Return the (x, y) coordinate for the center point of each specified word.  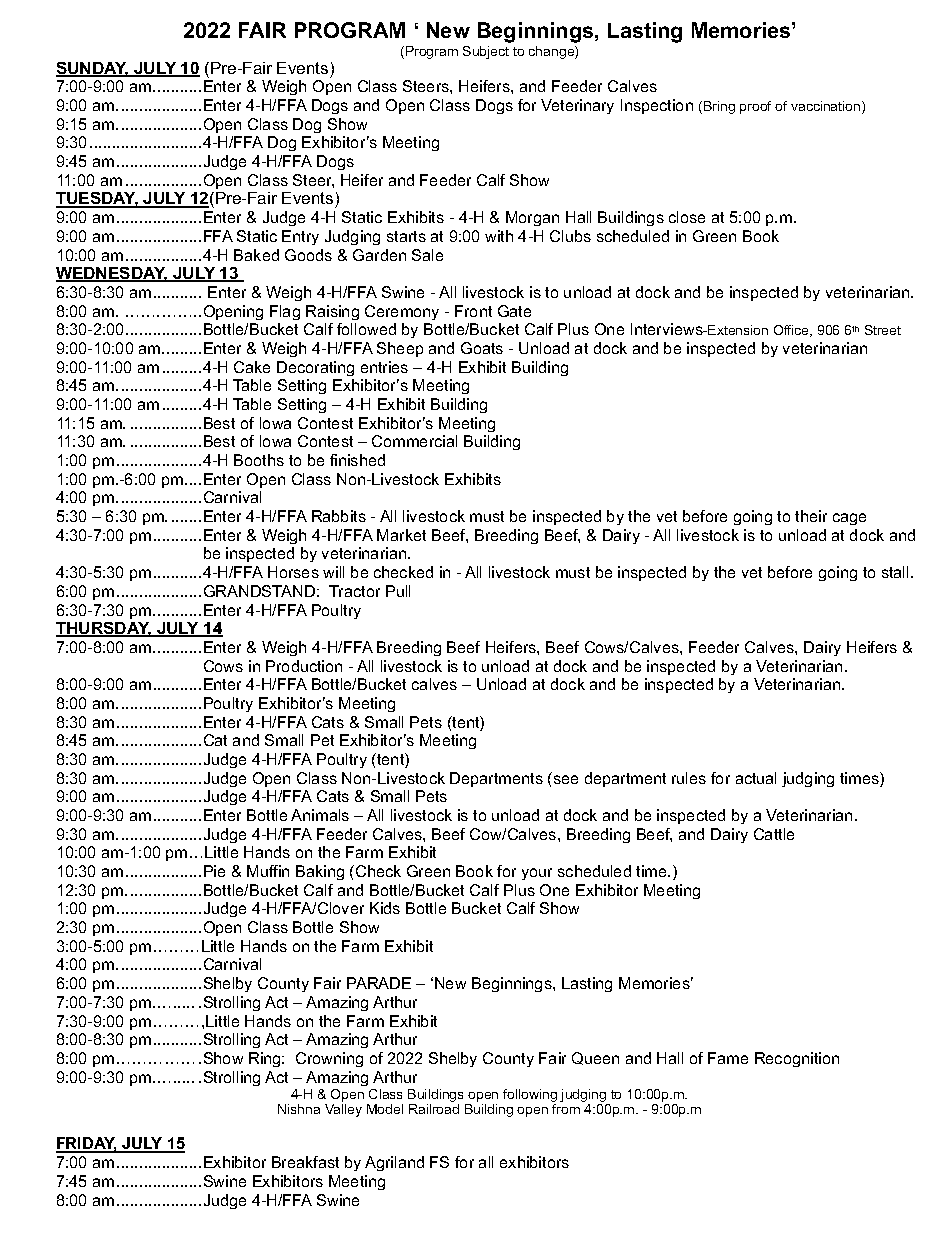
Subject (486, 52)
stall (897, 572)
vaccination (827, 107)
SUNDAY (92, 69)
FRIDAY (87, 1144)
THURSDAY (104, 629)
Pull (398, 591)
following (530, 1097)
